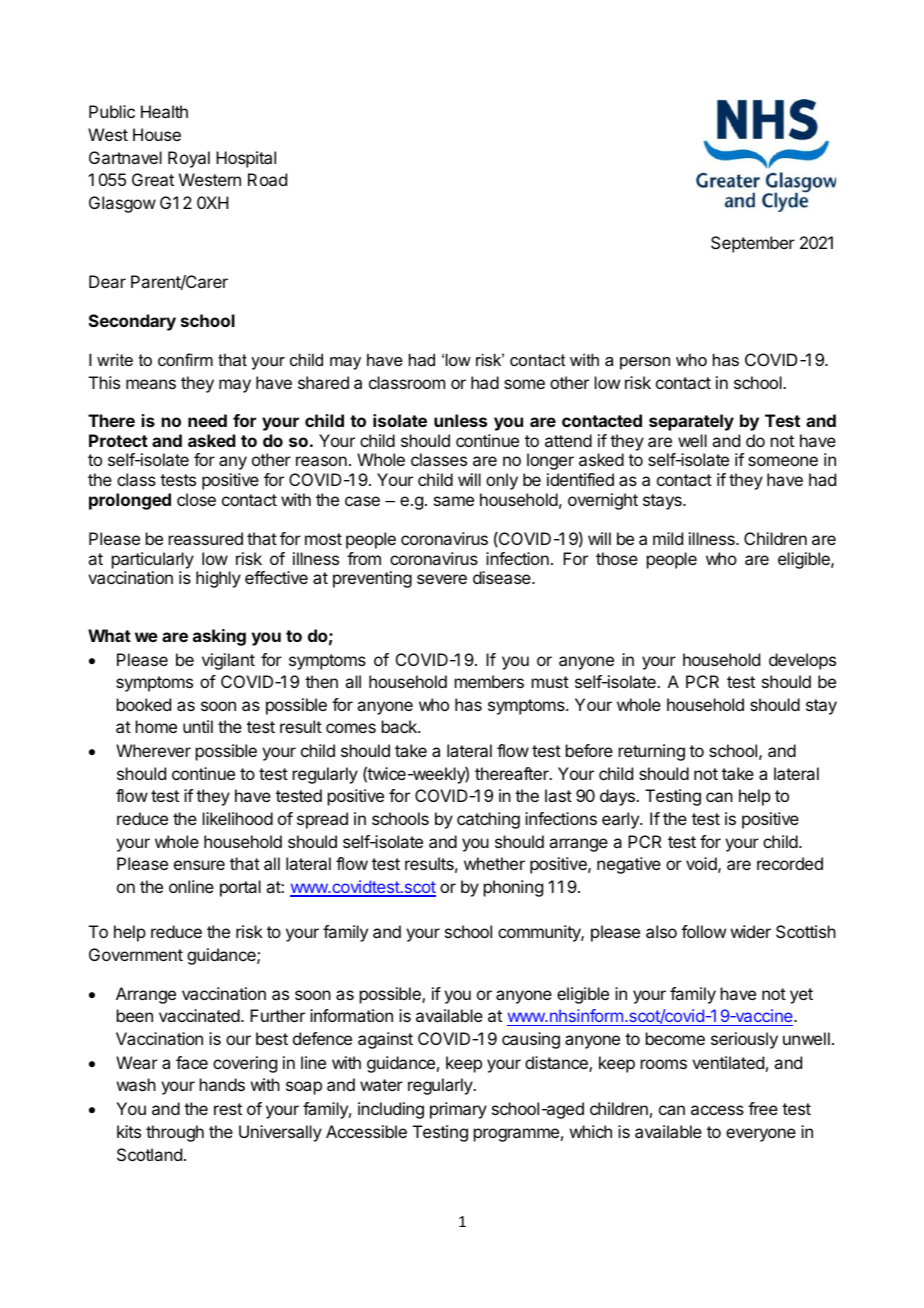 The image size is (924, 1308). Describe the element at coordinates (267, 179) in the document. I see `Road` at that location.
